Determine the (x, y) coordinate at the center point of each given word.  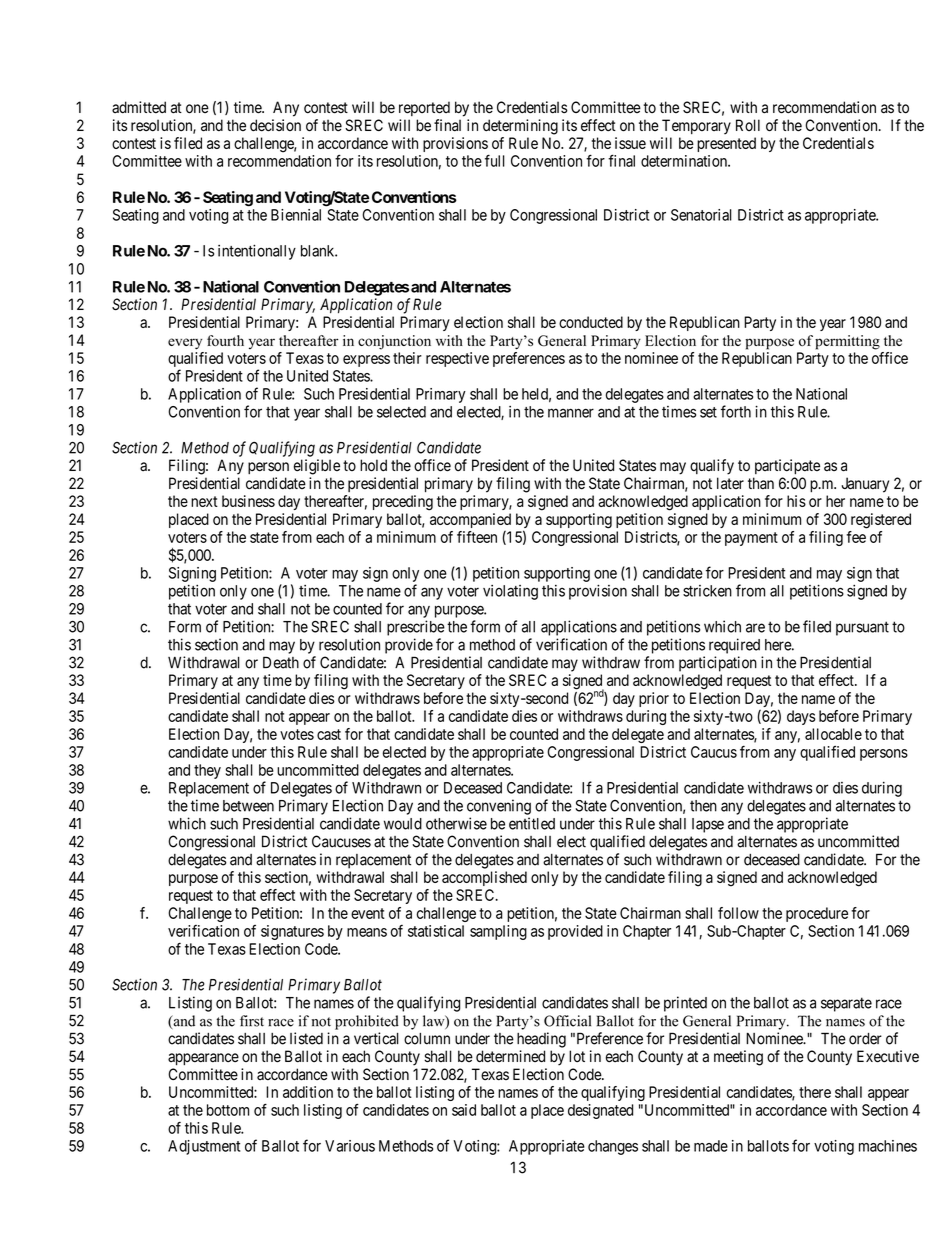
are (755, 628)
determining (520, 127)
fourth (225, 340)
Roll (748, 125)
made (711, 1146)
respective (457, 359)
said (464, 1110)
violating (510, 592)
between (248, 806)
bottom (228, 1110)
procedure (817, 914)
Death (281, 662)
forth (736, 411)
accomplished (484, 878)
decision (275, 125)
